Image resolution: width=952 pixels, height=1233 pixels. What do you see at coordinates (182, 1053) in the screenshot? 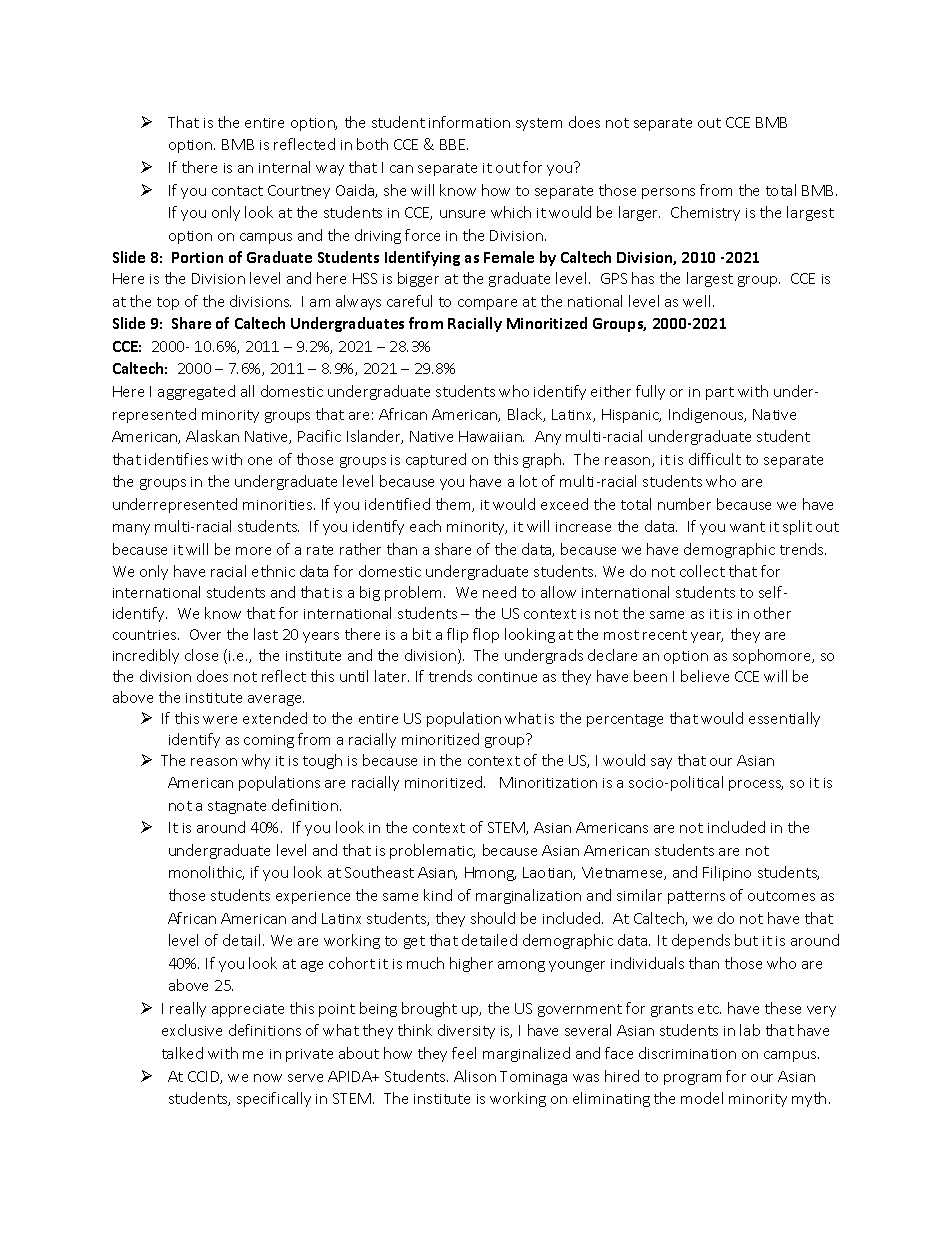
I see `talked` at bounding box center [182, 1053].
